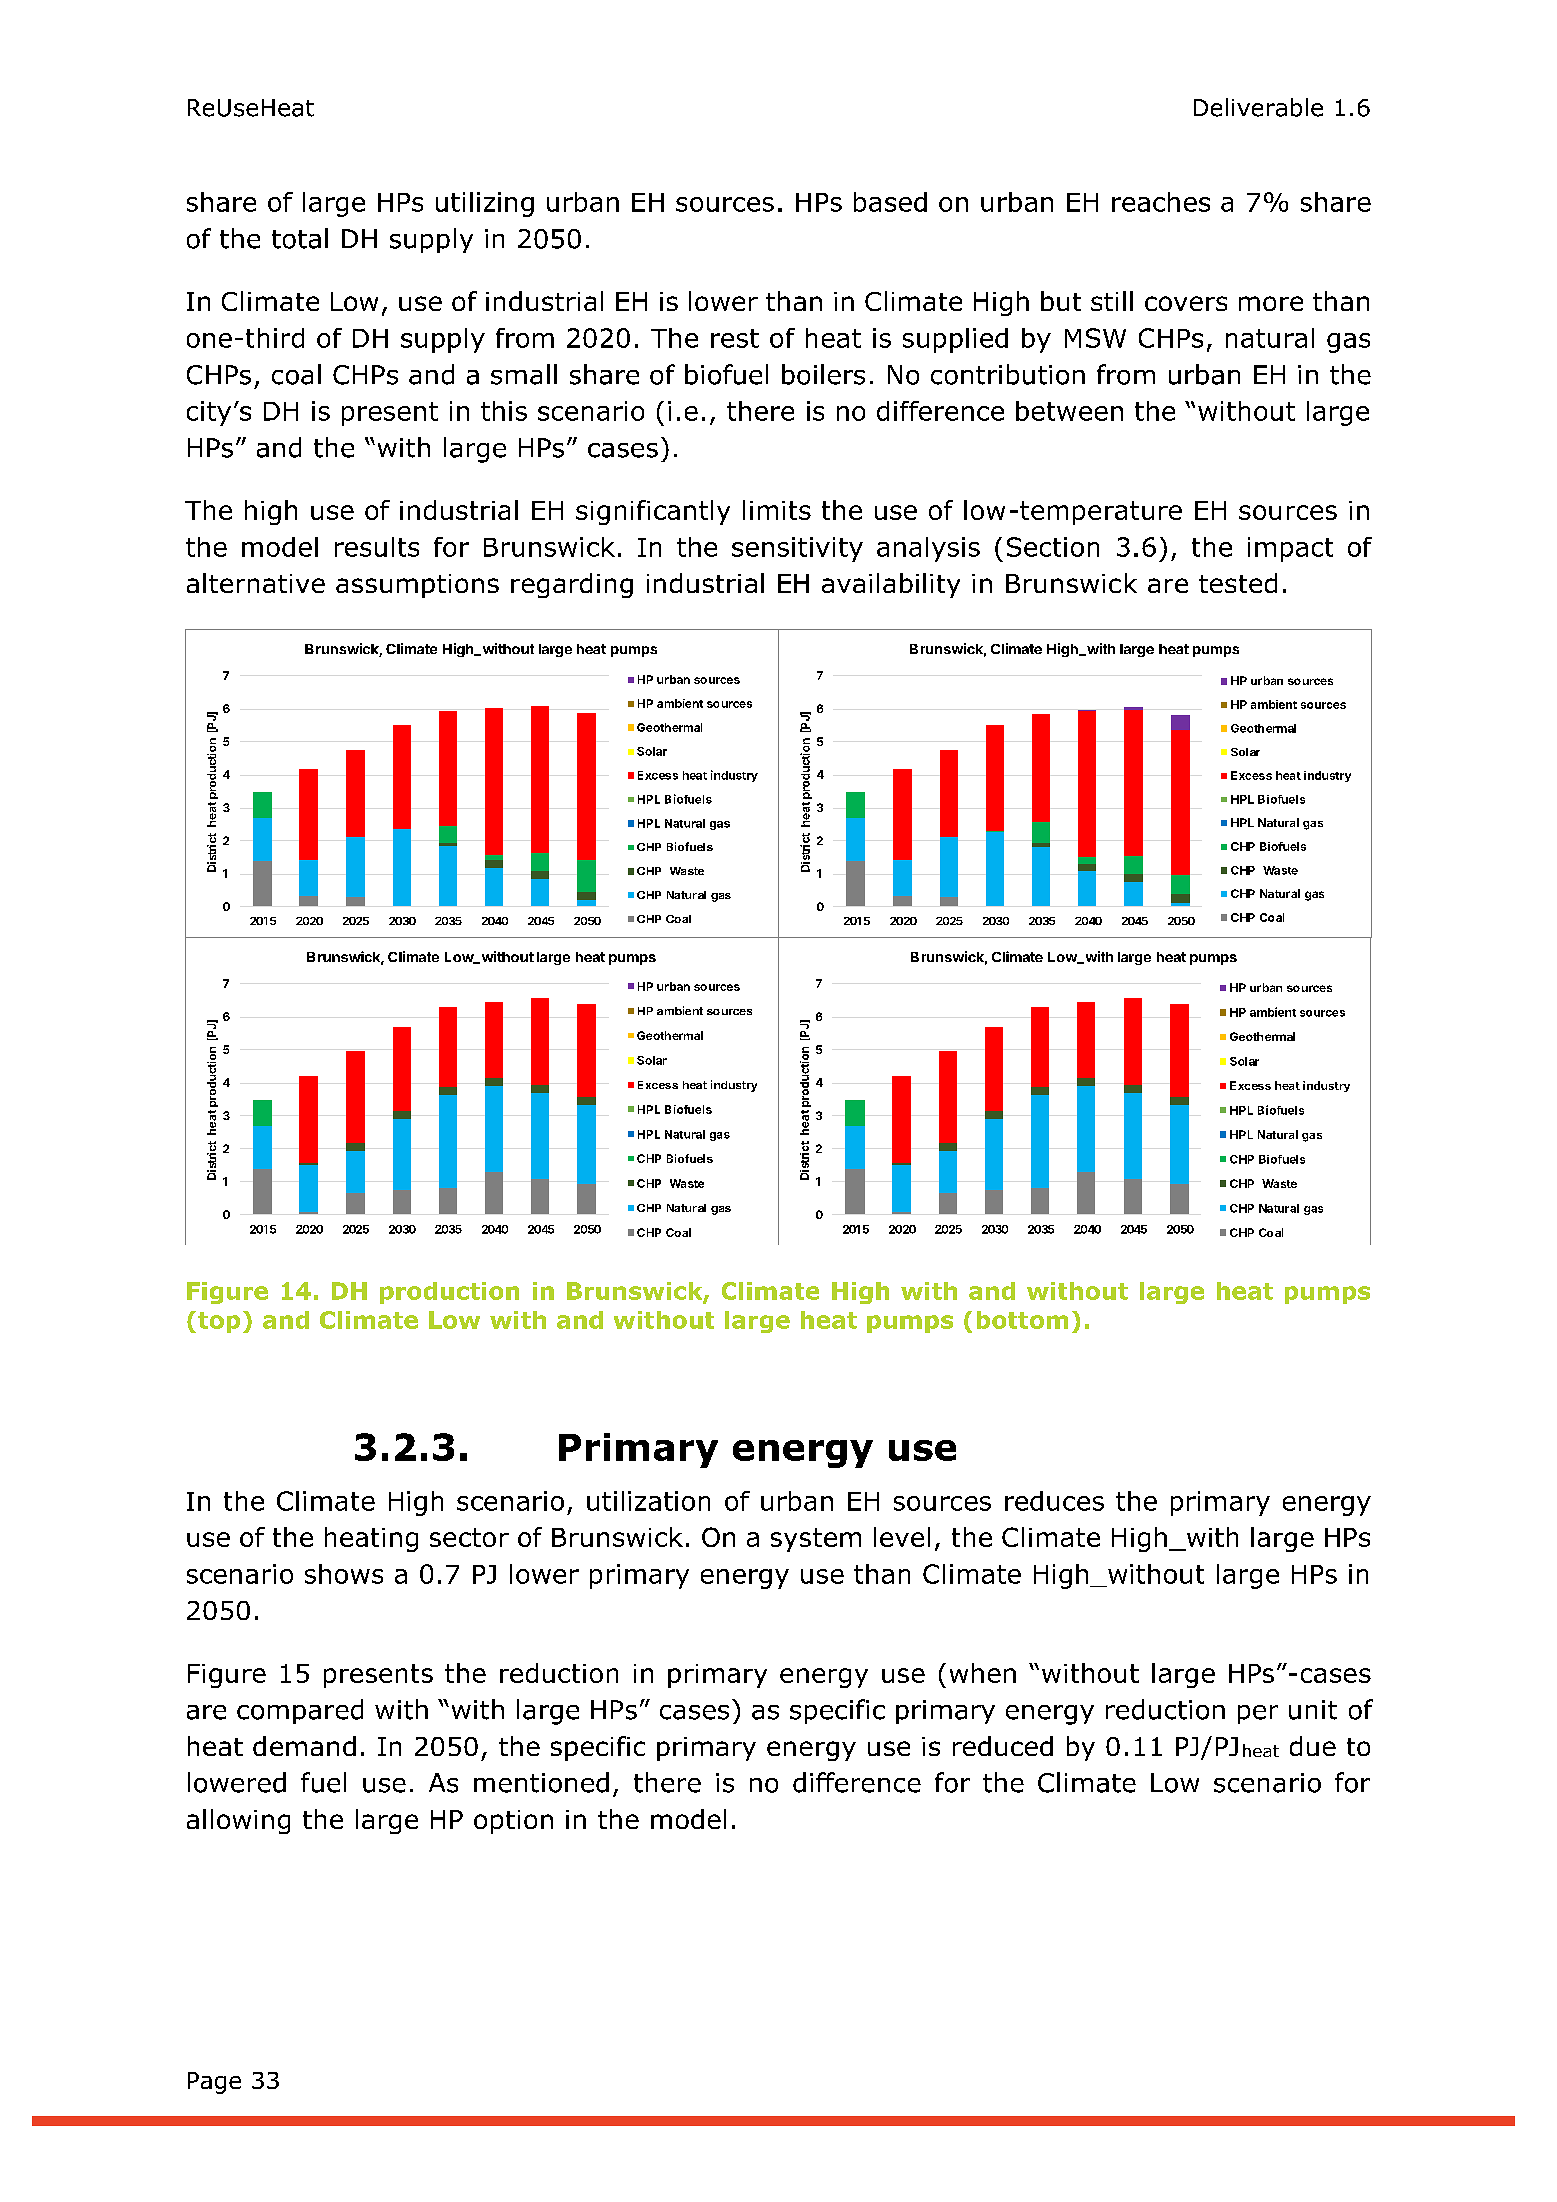 Image resolution: width=1557 pixels, height=2202 pixels. Describe the element at coordinates (890, 202) in the screenshot. I see `based` at that location.
